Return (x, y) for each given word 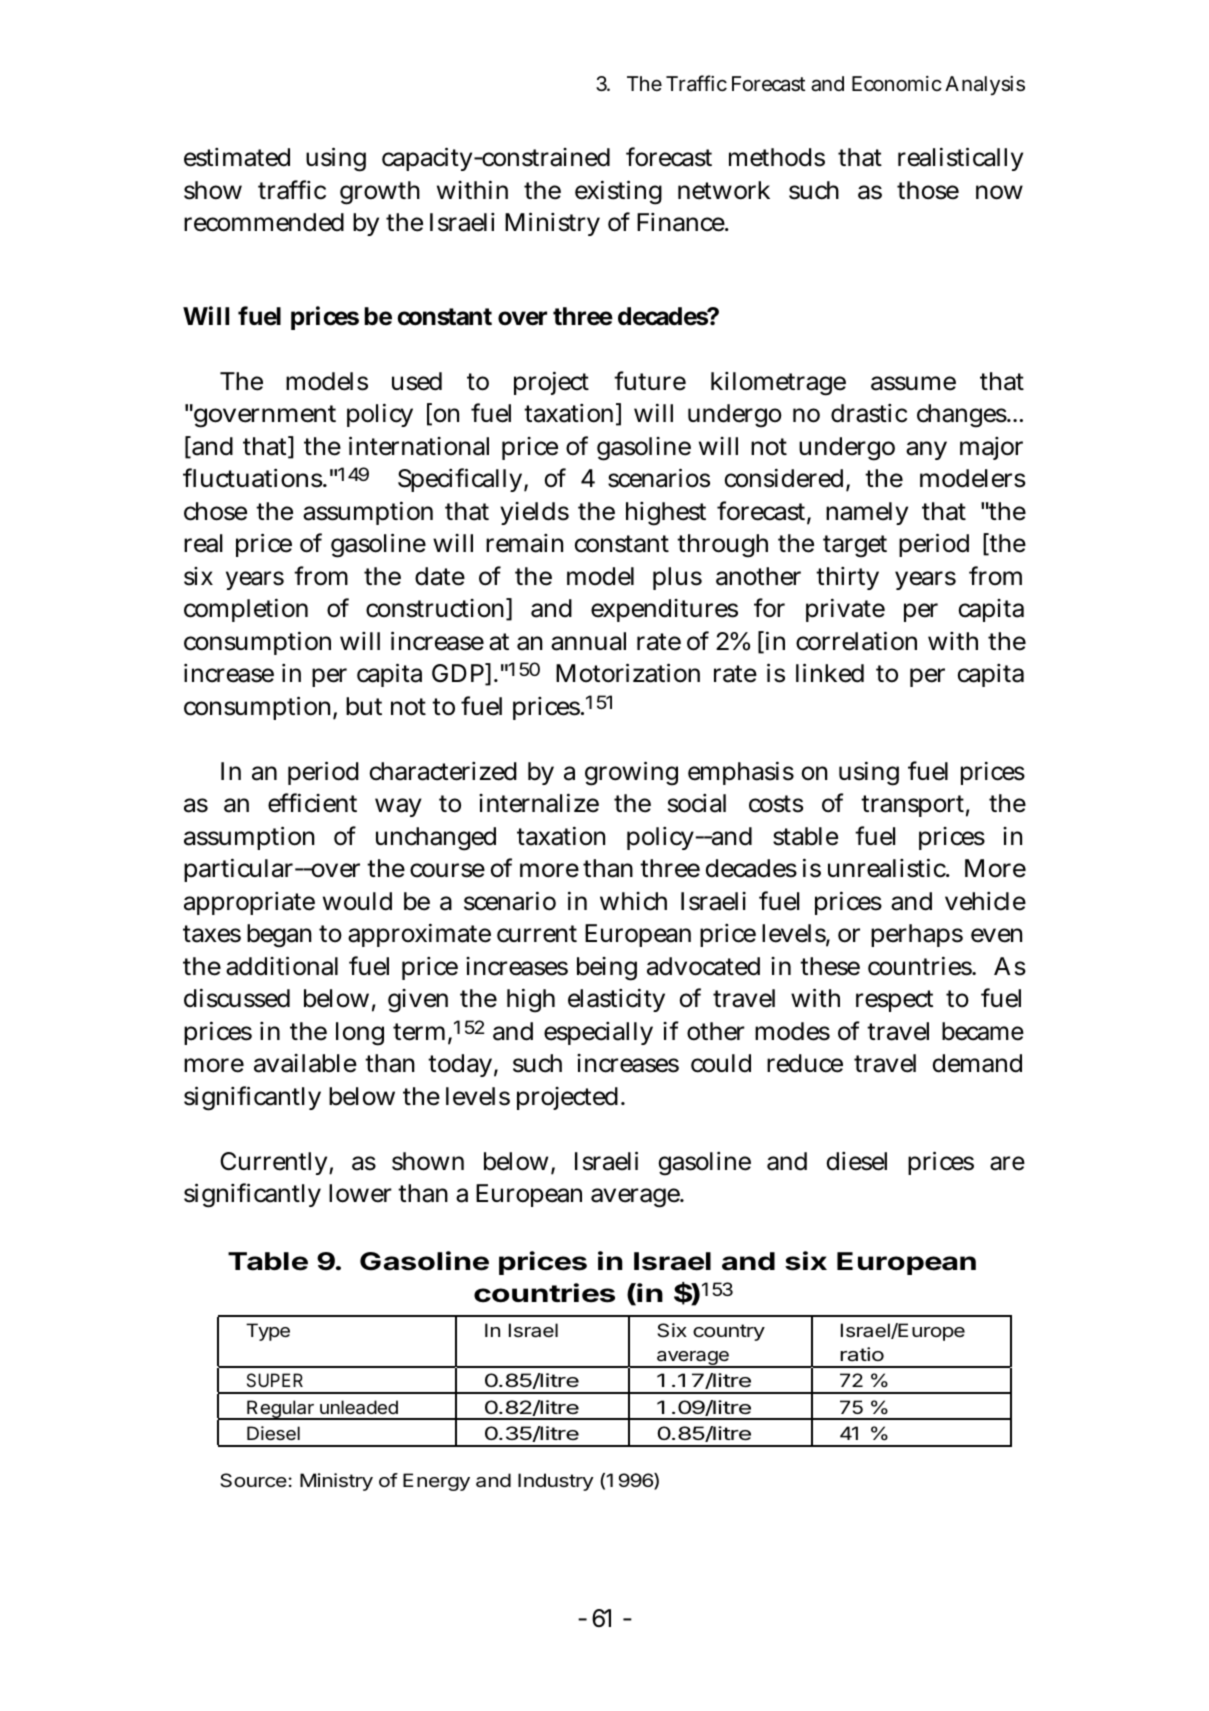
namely (867, 513)
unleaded (359, 1407)
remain (524, 543)
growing (631, 773)
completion (246, 610)
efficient (312, 803)
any (926, 450)
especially (598, 1033)
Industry (556, 1482)
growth (380, 193)
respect (894, 1001)
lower (360, 1193)
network (724, 190)
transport (912, 806)
